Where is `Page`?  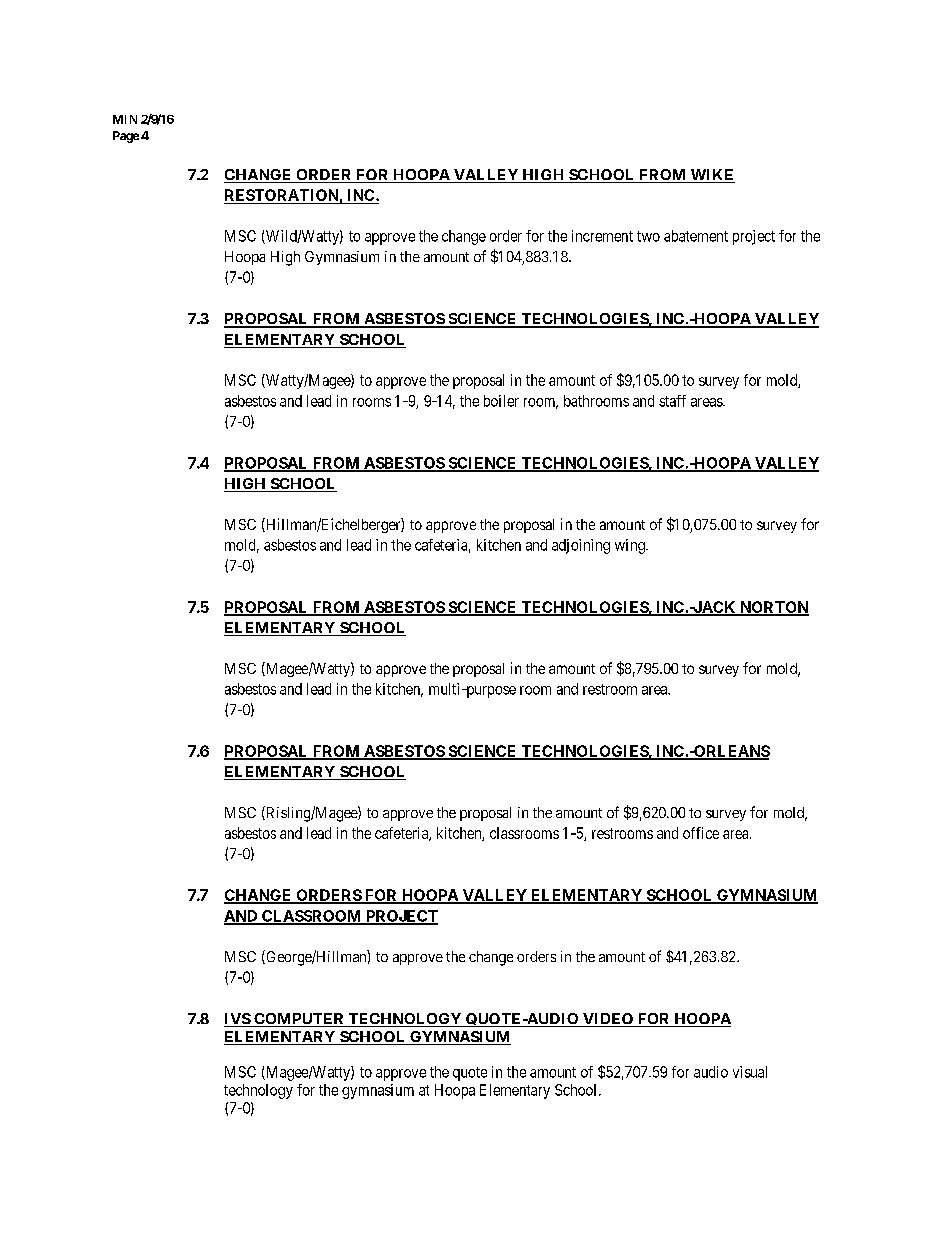
Page is located at coordinates (126, 137).
